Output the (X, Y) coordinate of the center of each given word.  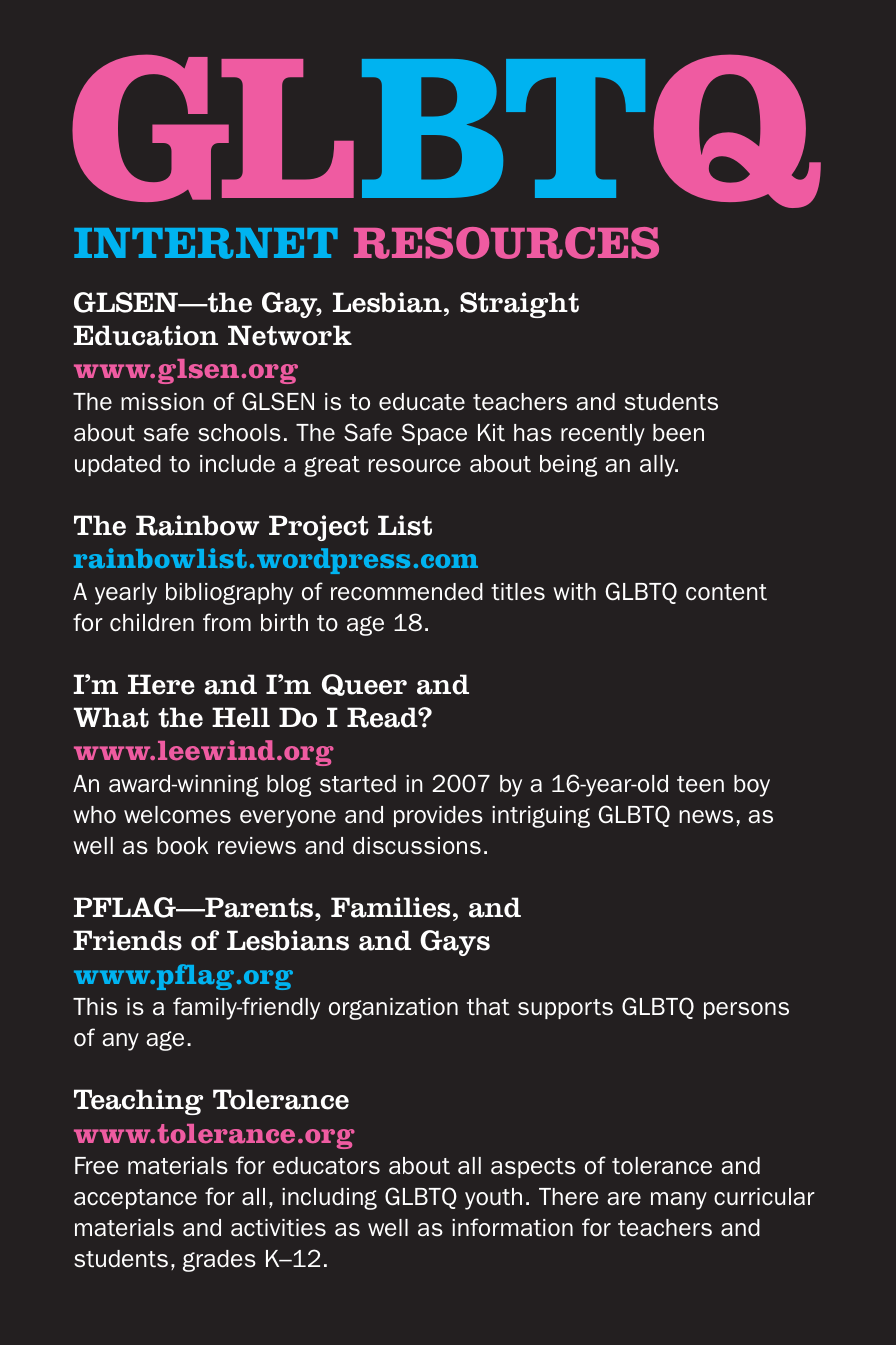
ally (659, 466)
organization (393, 1009)
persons (746, 1010)
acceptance (135, 1199)
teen (700, 784)
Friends (127, 940)
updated (118, 465)
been (678, 433)
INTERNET (206, 243)
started (358, 784)
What (111, 717)
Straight (519, 305)
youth (493, 1199)
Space (434, 434)
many (679, 1201)
